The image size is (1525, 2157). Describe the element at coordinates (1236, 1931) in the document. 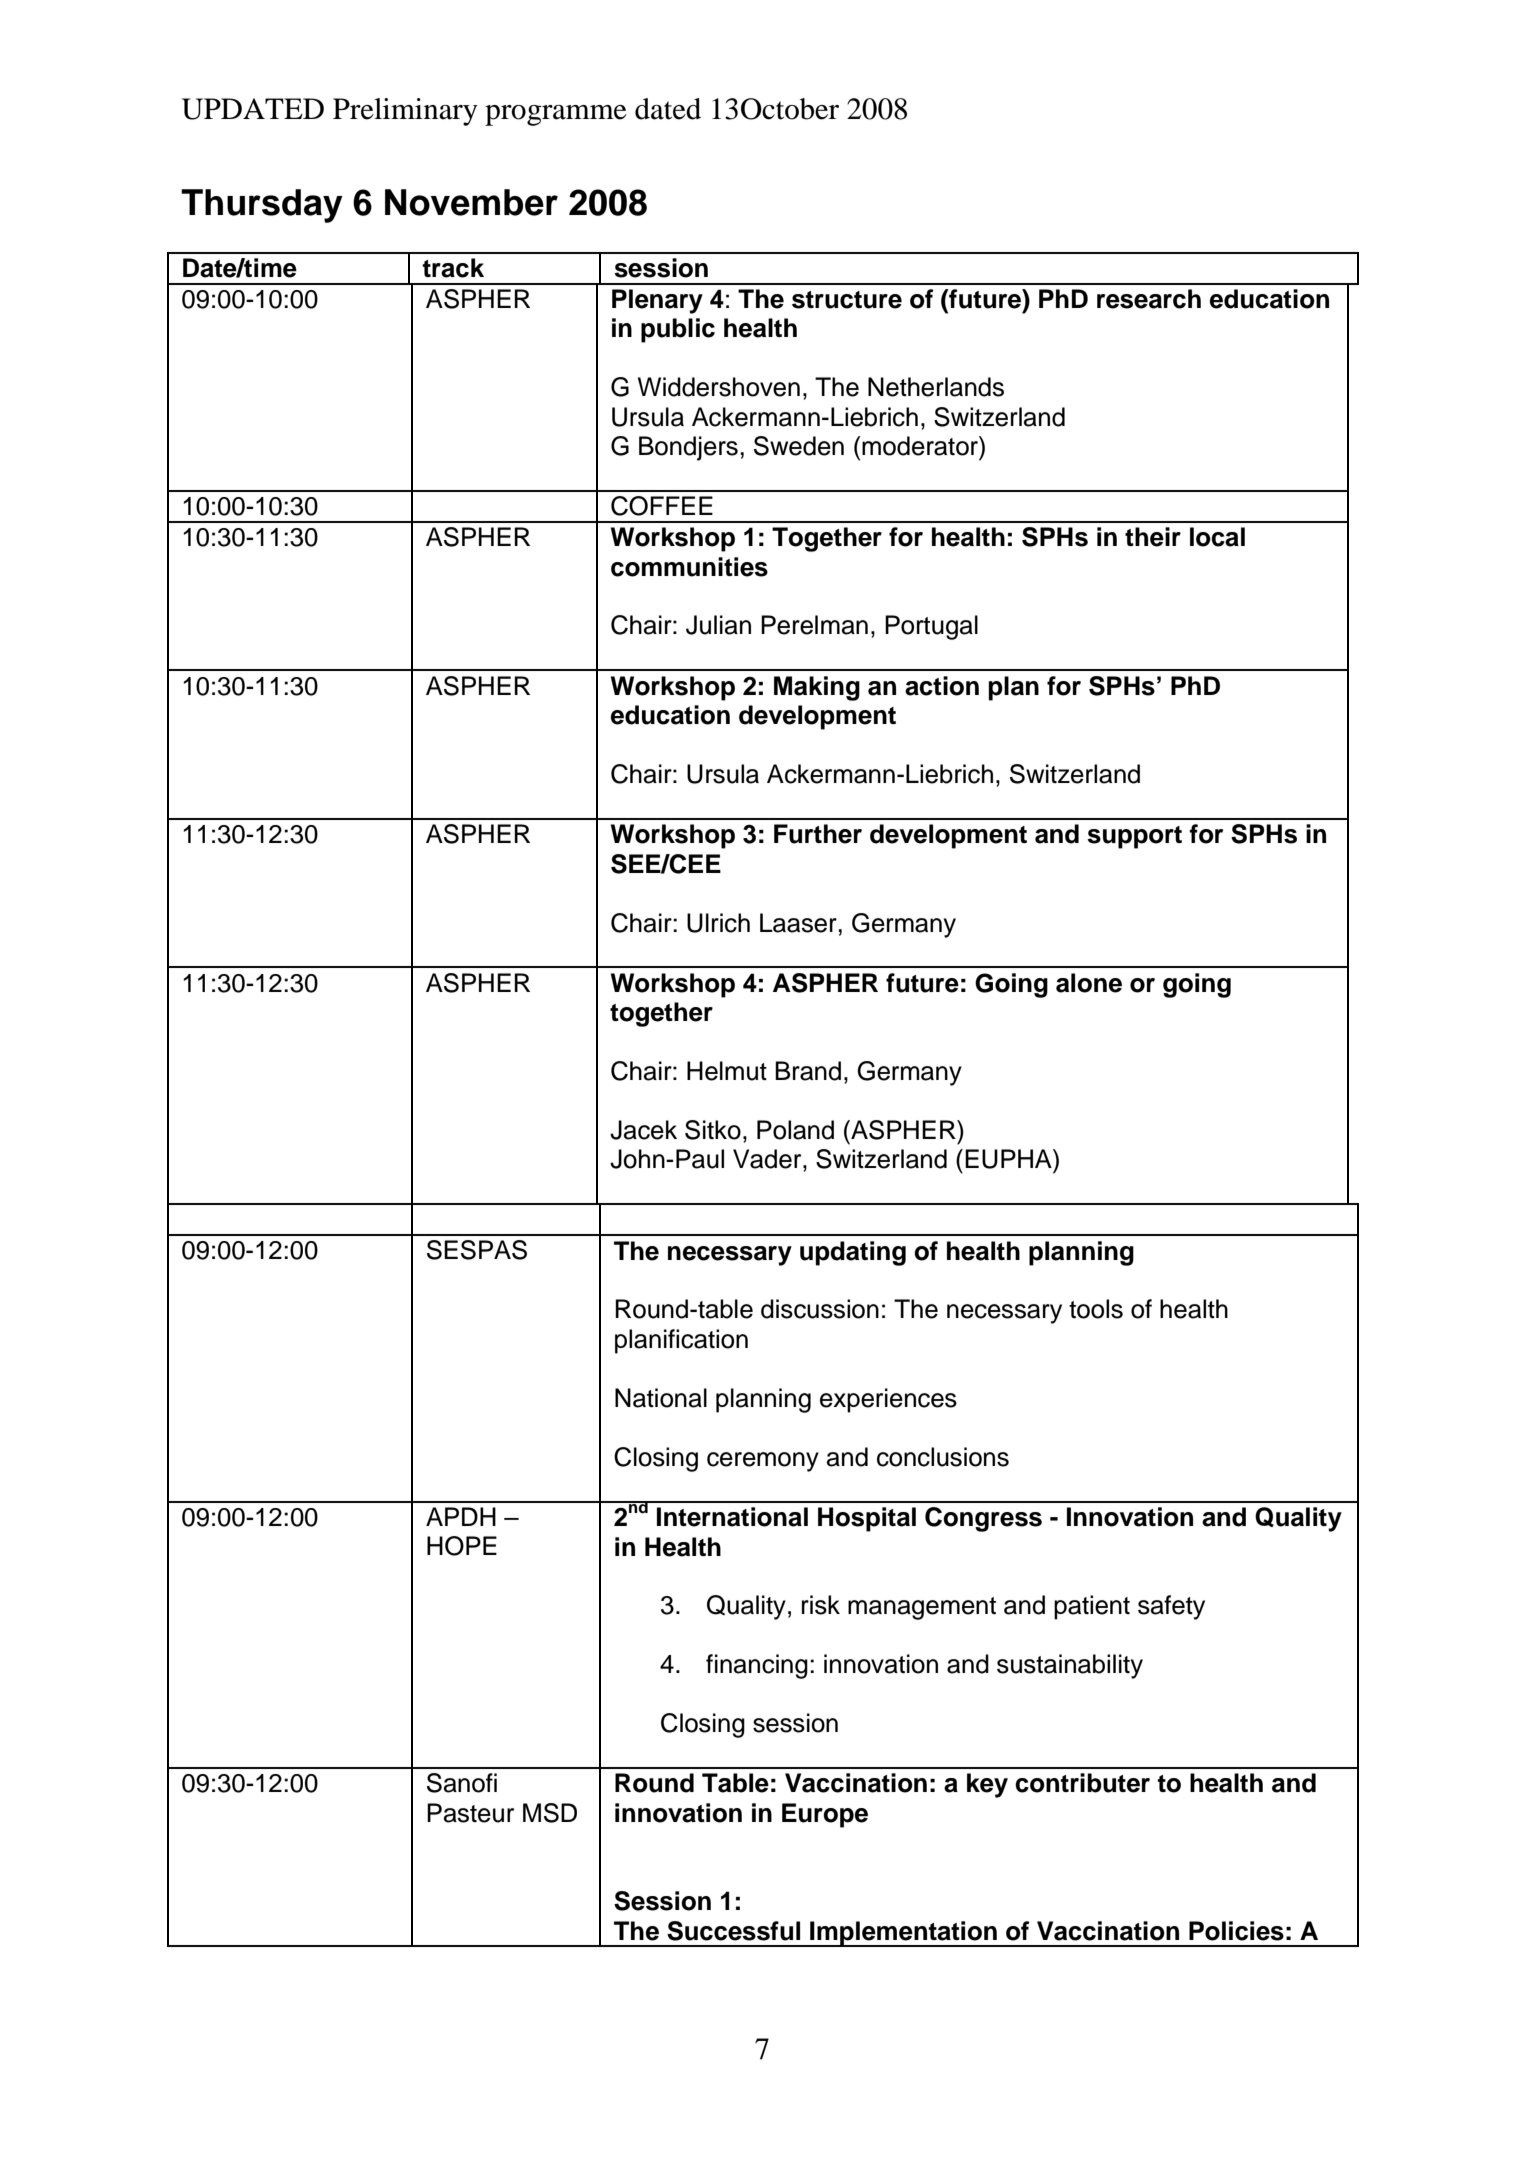

I see `Policies` at that location.
